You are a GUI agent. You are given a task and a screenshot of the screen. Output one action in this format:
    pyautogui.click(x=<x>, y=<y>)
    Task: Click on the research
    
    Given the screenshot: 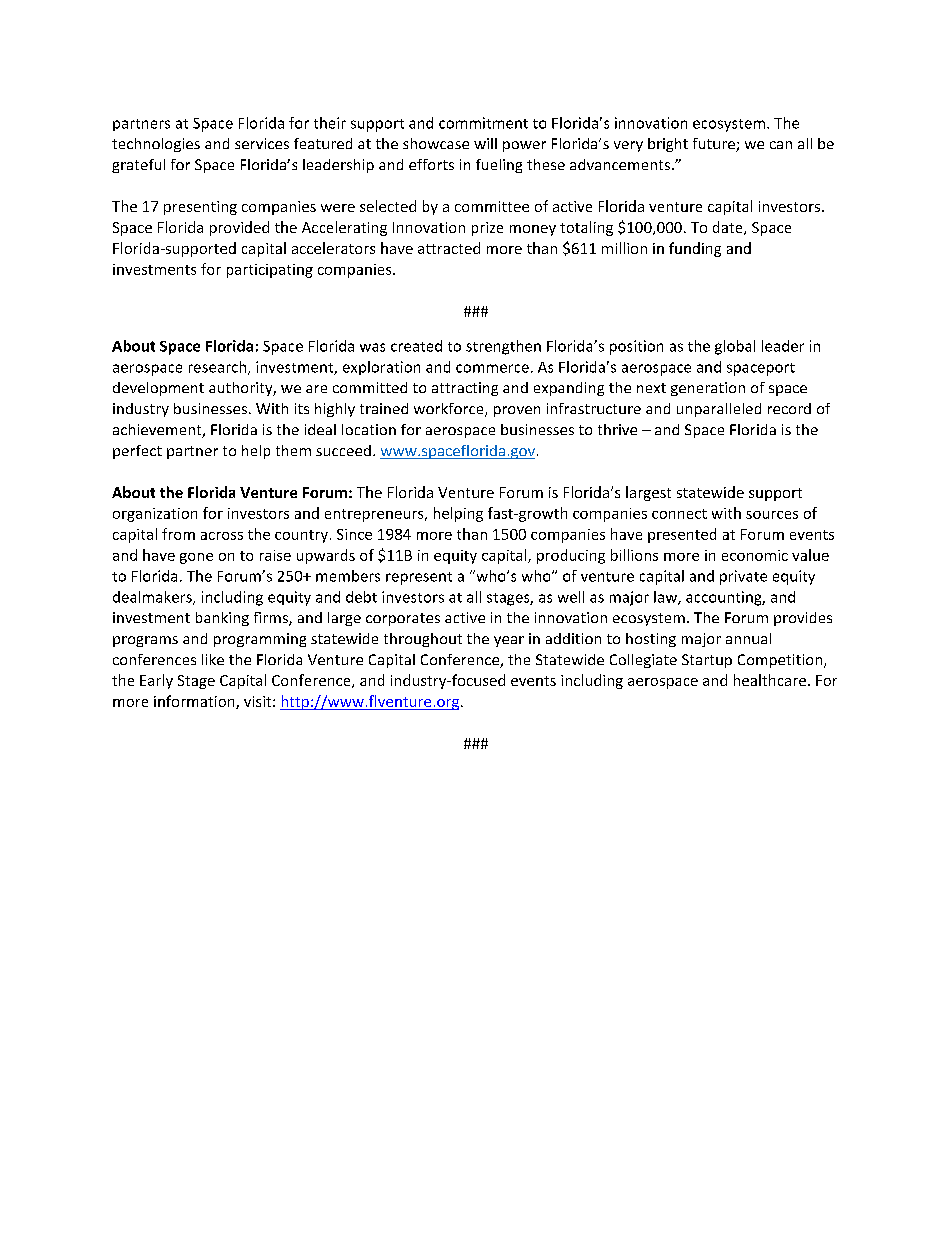 What is the action you would take?
    pyautogui.click(x=217, y=367)
